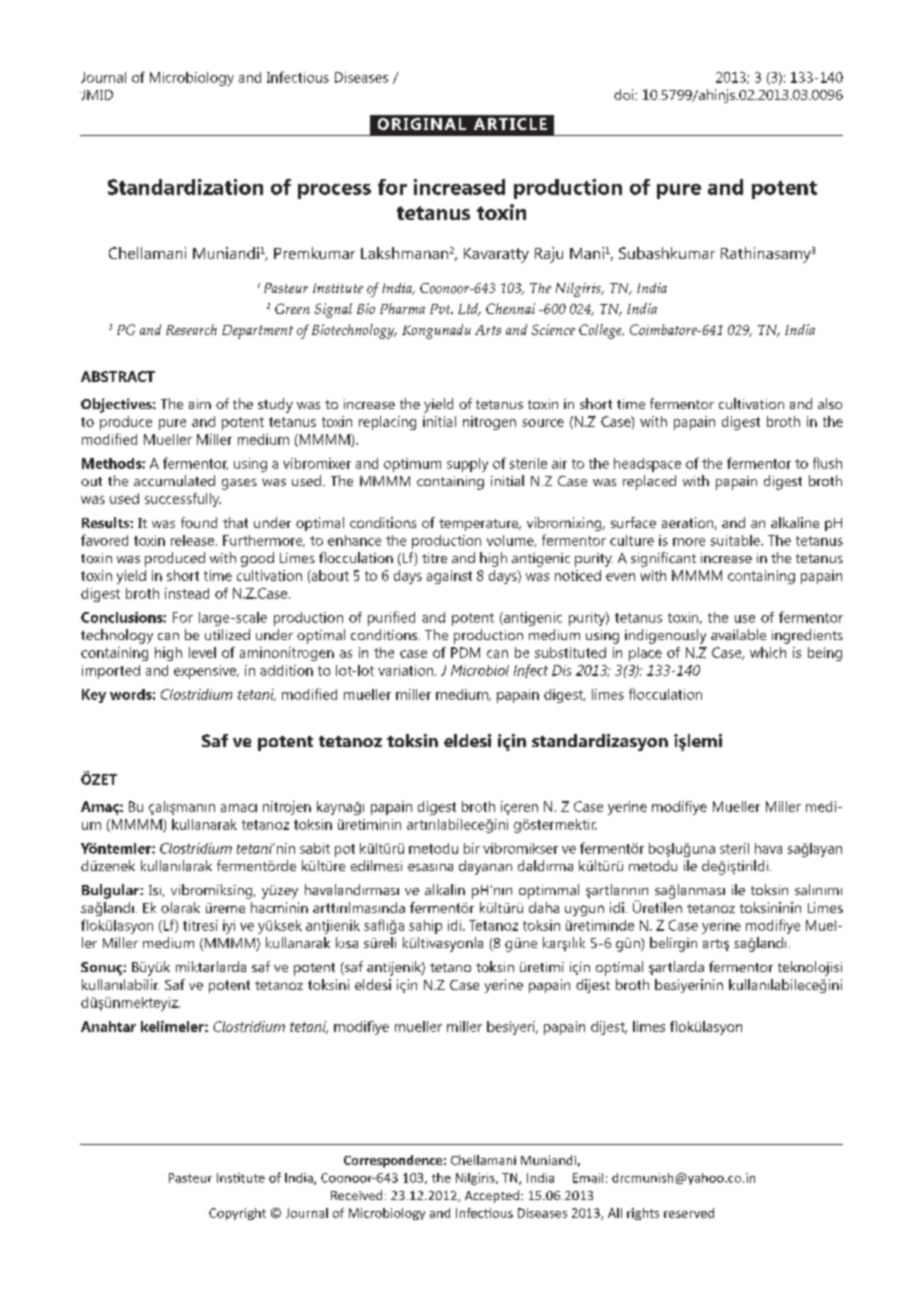  What do you see at coordinates (472, 848) in the screenshot?
I see `bir` at bounding box center [472, 848].
